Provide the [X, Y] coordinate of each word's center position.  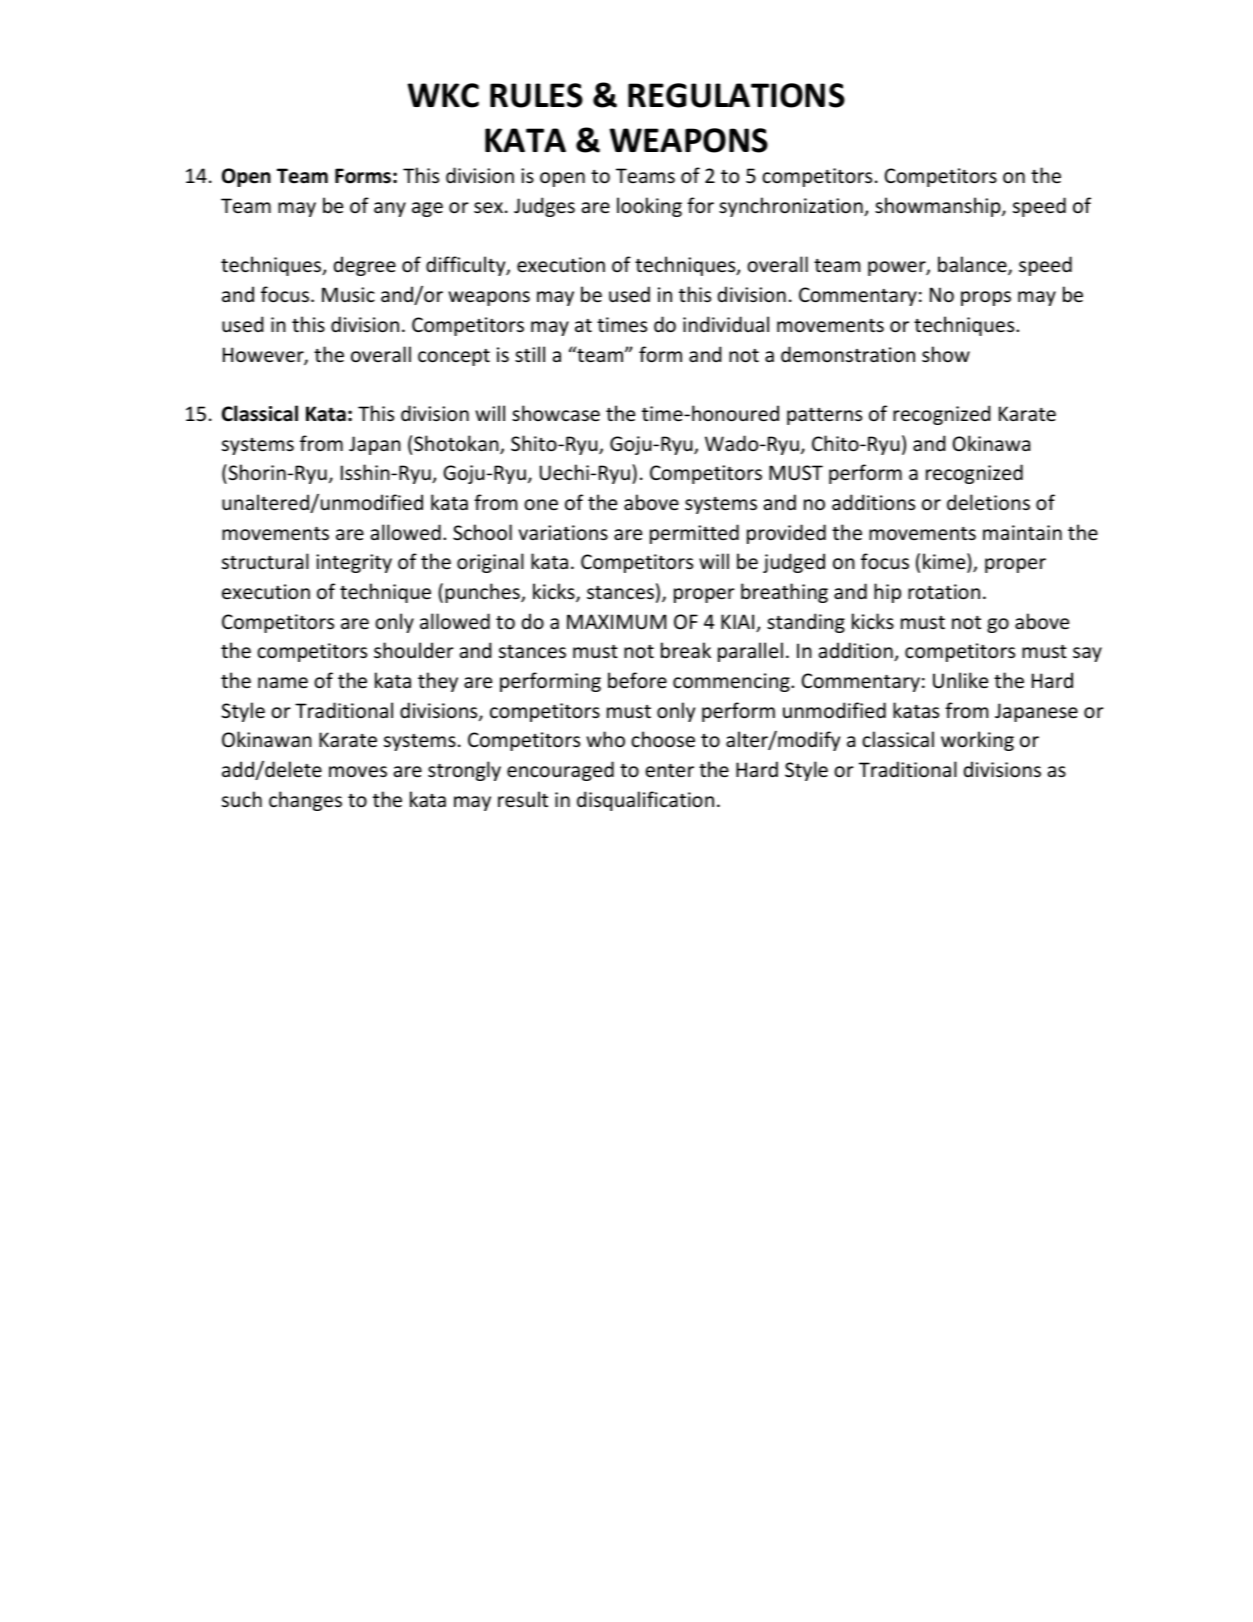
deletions [988, 502]
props [986, 298]
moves [358, 772]
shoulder [414, 650]
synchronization [792, 207]
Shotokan [457, 444]
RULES [536, 95]
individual [726, 324]
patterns [824, 416]
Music [348, 295]
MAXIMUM [616, 622]
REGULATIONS [736, 95]
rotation [944, 592]
